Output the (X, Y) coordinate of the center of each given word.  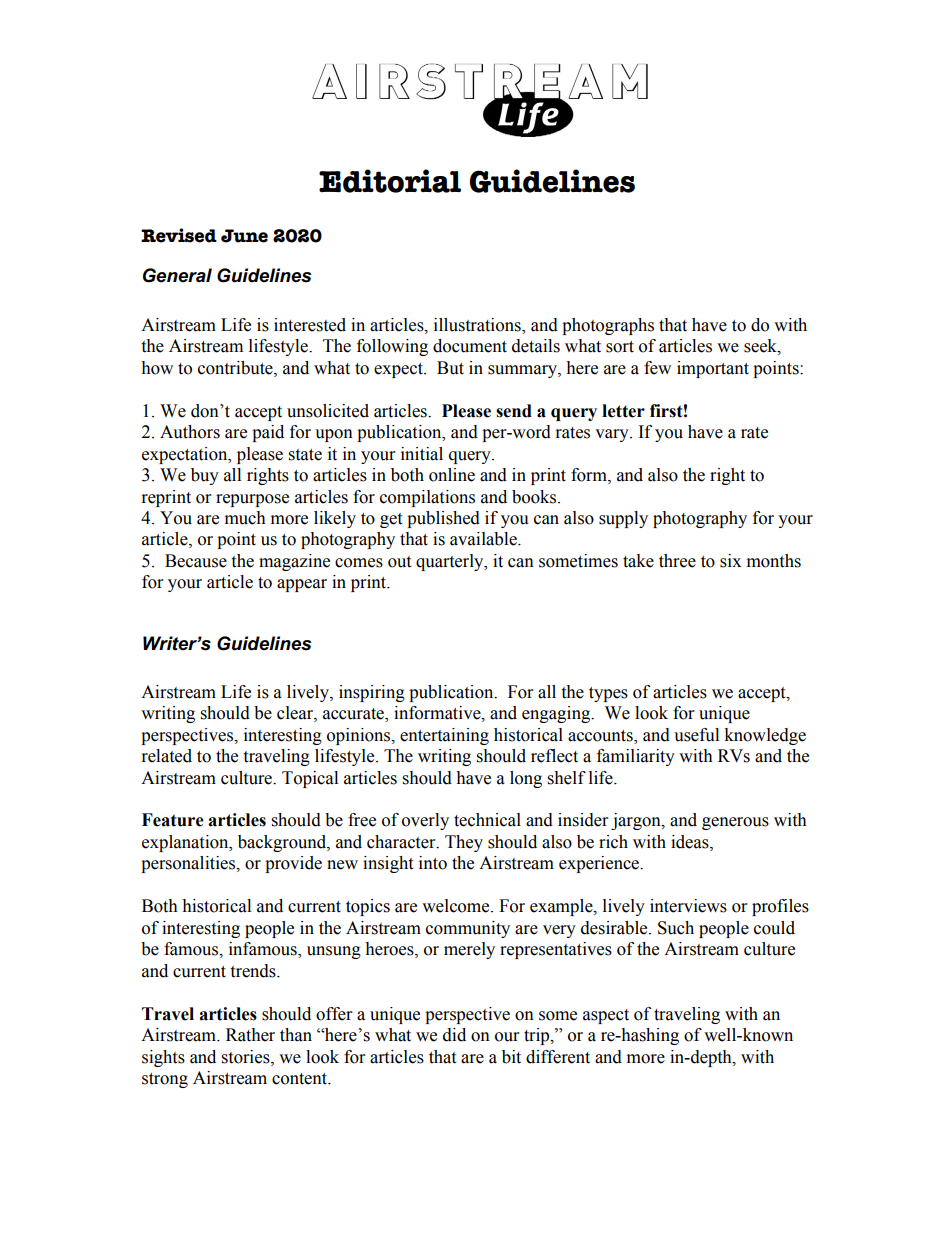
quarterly (451, 562)
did (454, 1035)
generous (735, 823)
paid (268, 433)
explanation (186, 843)
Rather (250, 1035)
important (713, 369)
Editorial (390, 181)
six (730, 561)
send (514, 411)
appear (302, 585)
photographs (608, 326)
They (464, 843)
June (244, 236)
